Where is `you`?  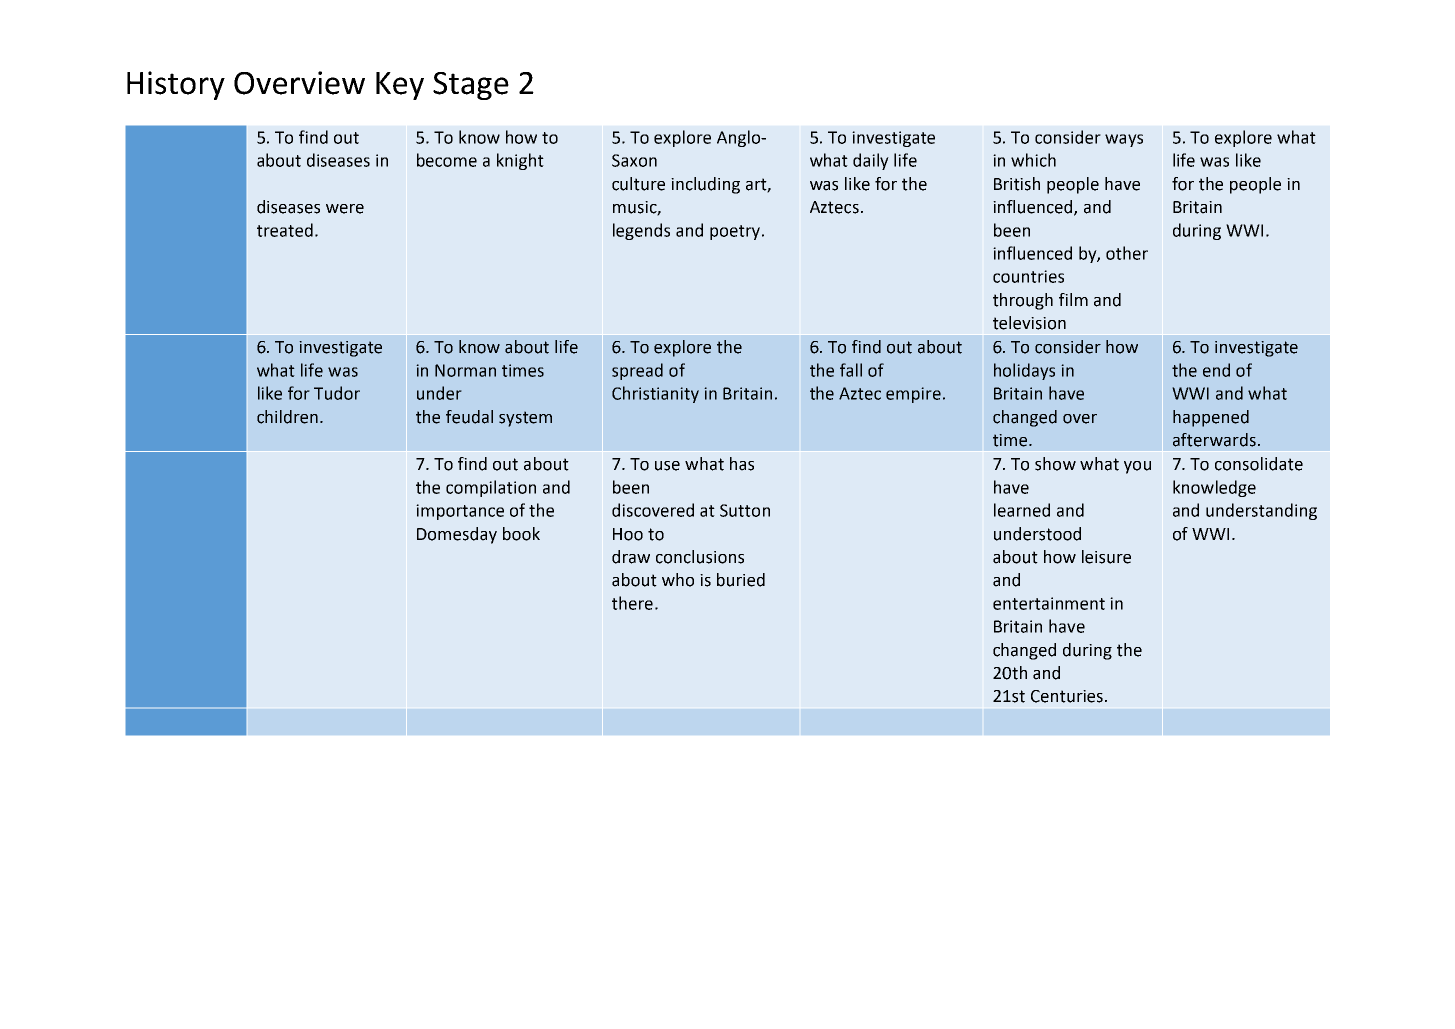
you is located at coordinates (1137, 467).
